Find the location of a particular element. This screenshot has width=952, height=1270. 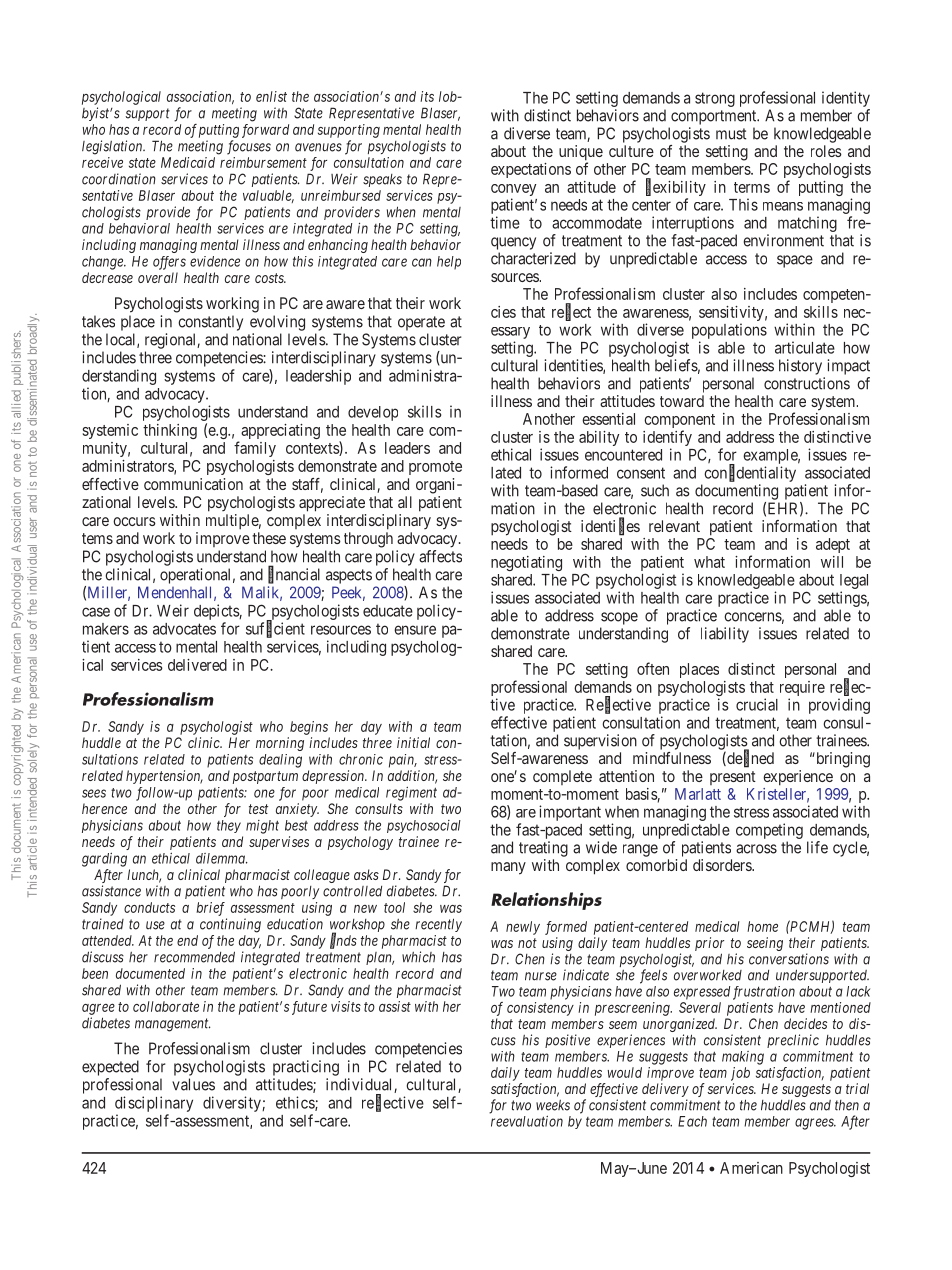

constantly is located at coordinates (210, 323).
